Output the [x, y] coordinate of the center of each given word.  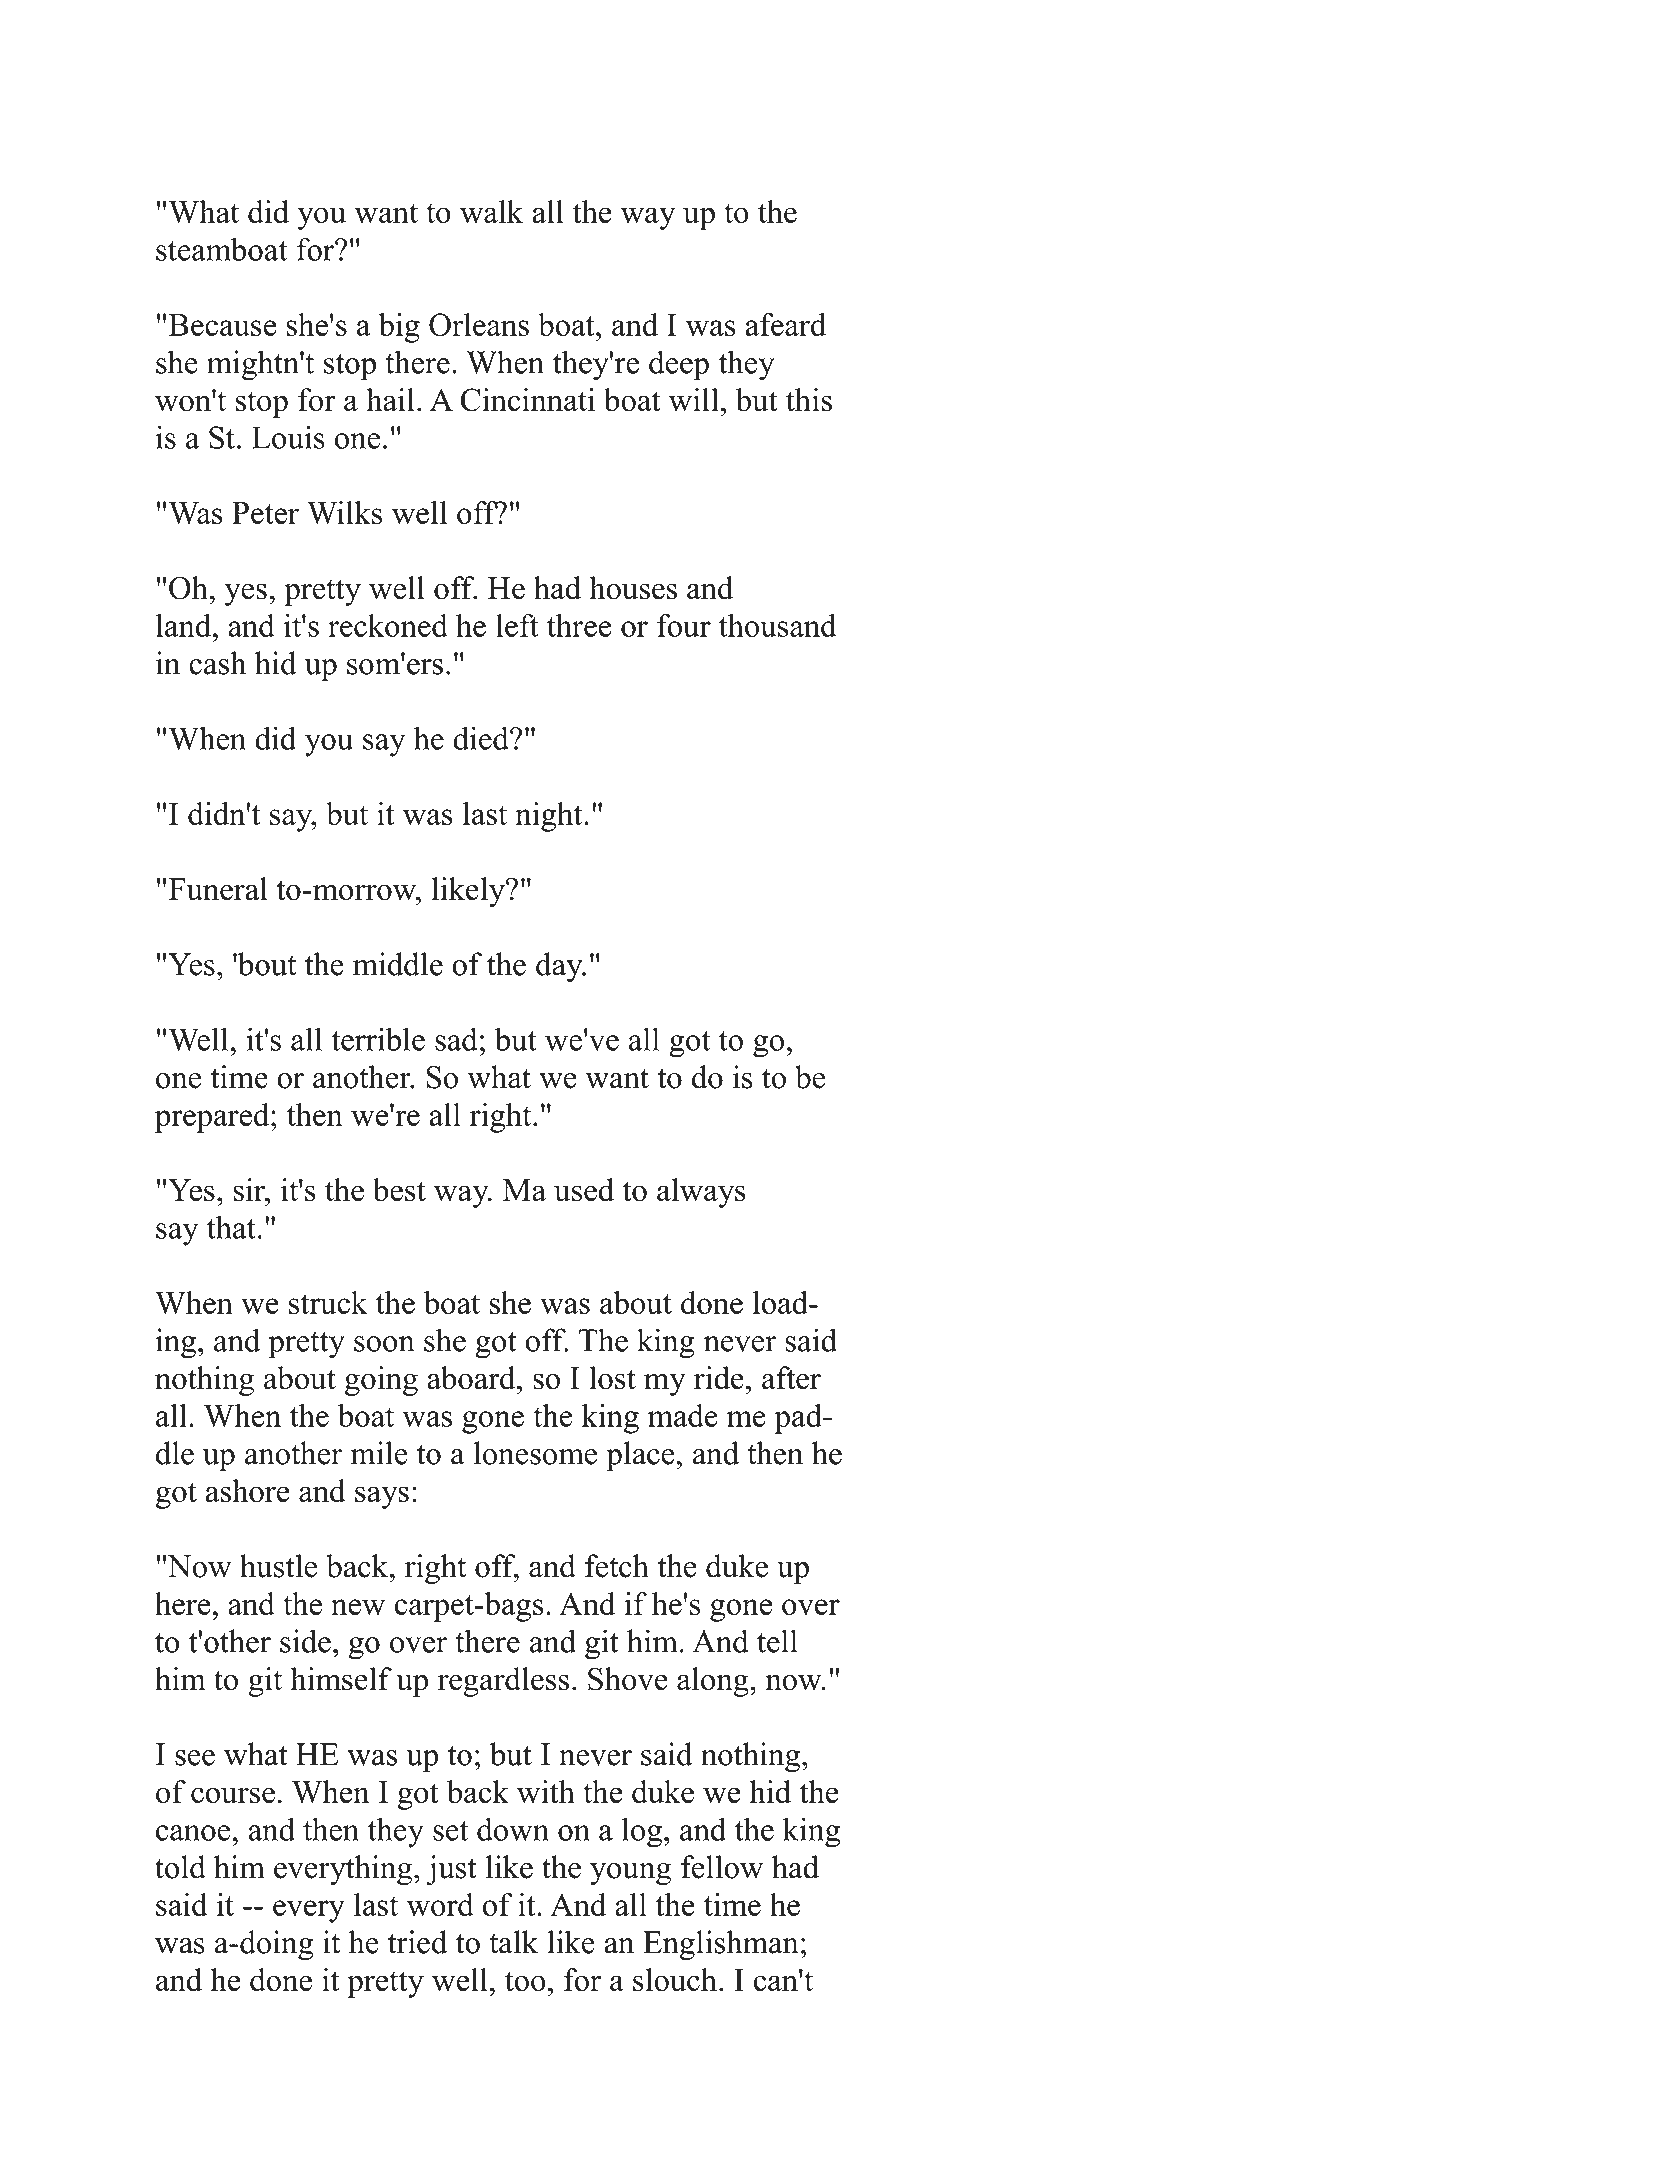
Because [223, 325]
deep [679, 365]
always [701, 1193]
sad [456, 1039]
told [180, 1867]
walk [491, 211]
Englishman [721, 1945]
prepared [213, 1118]
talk [513, 1942]
